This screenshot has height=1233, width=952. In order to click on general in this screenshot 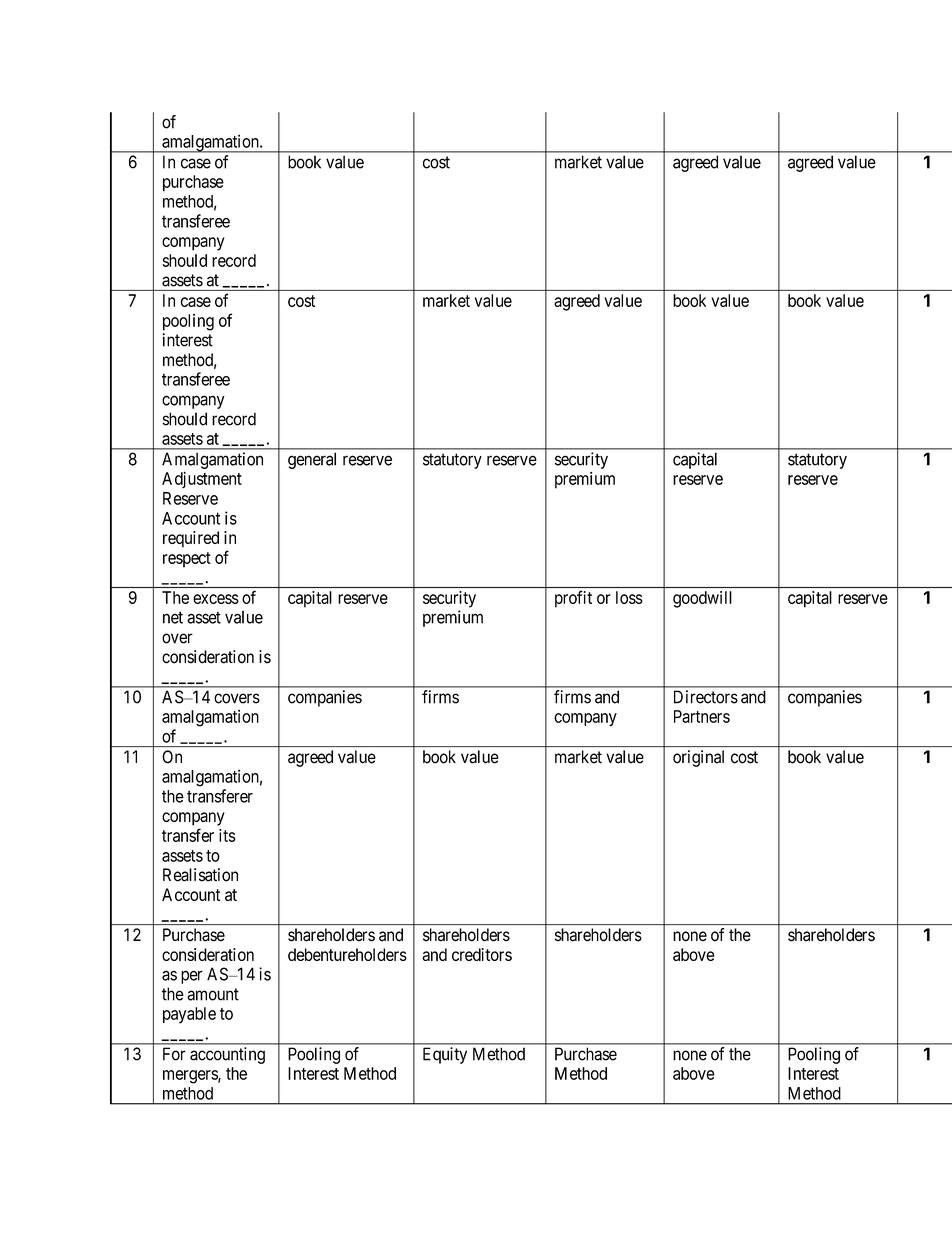, I will do `click(312, 460)`.
